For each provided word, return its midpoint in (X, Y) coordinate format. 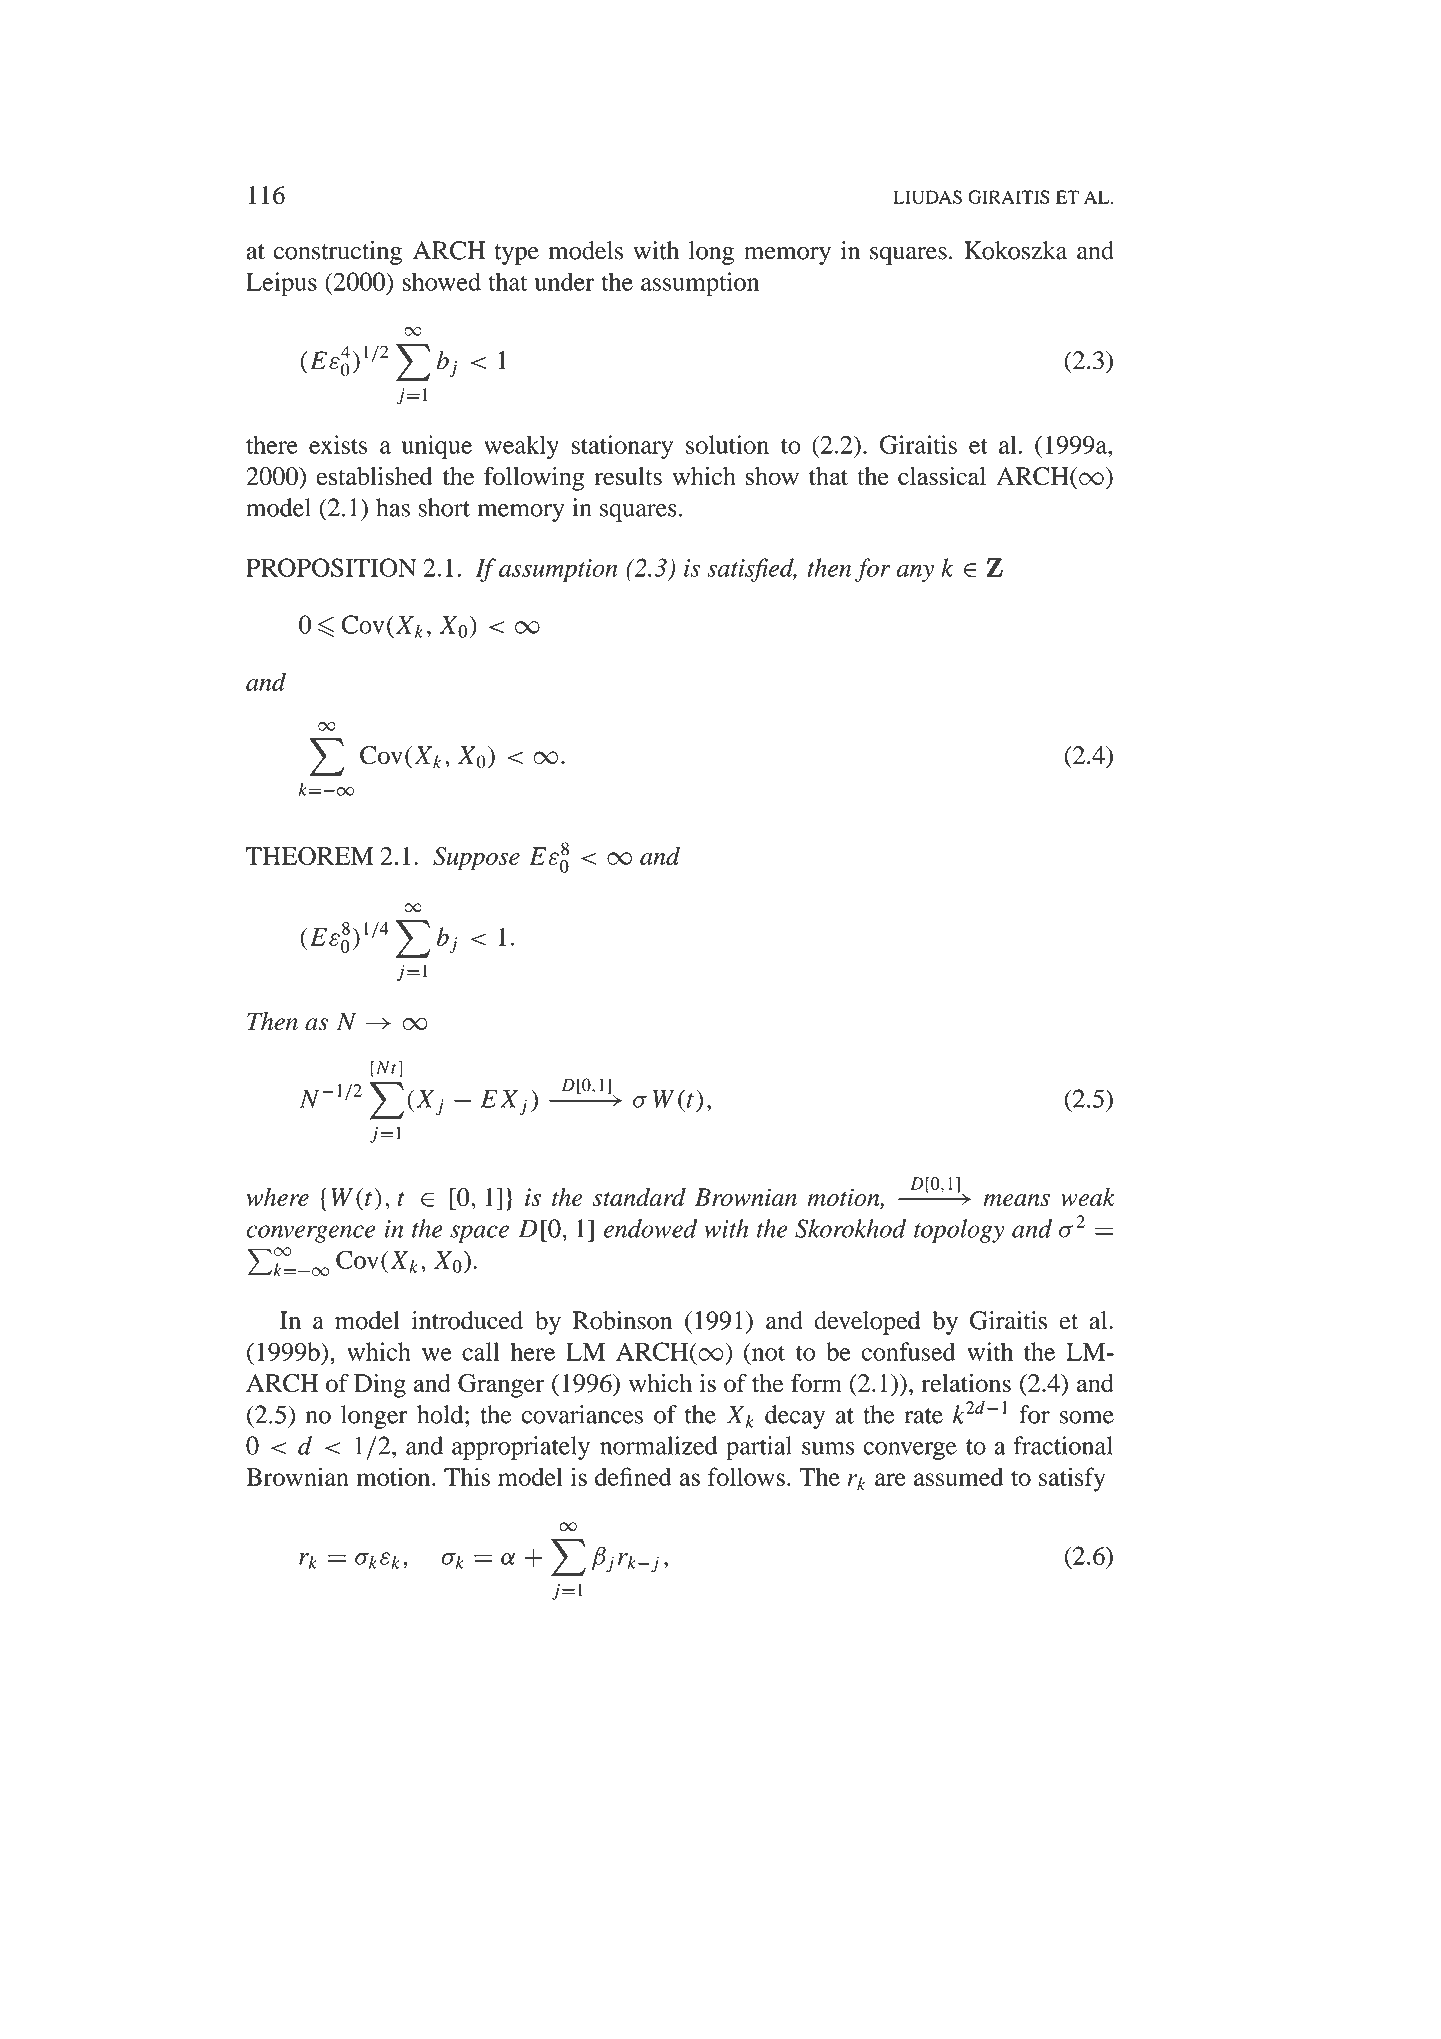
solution (727, 444)
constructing (337, 253)
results (628, 476)
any (915, 573)
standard (639, 1197)
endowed (650, 1228)
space (479, 1234)
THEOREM (310, 855)
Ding (380, 1386)
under (564, 281)
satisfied (751, 570)
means (1016, 1200)
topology (959, 1231)
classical (942, 476)
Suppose (476, 859)
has (393, 507)
